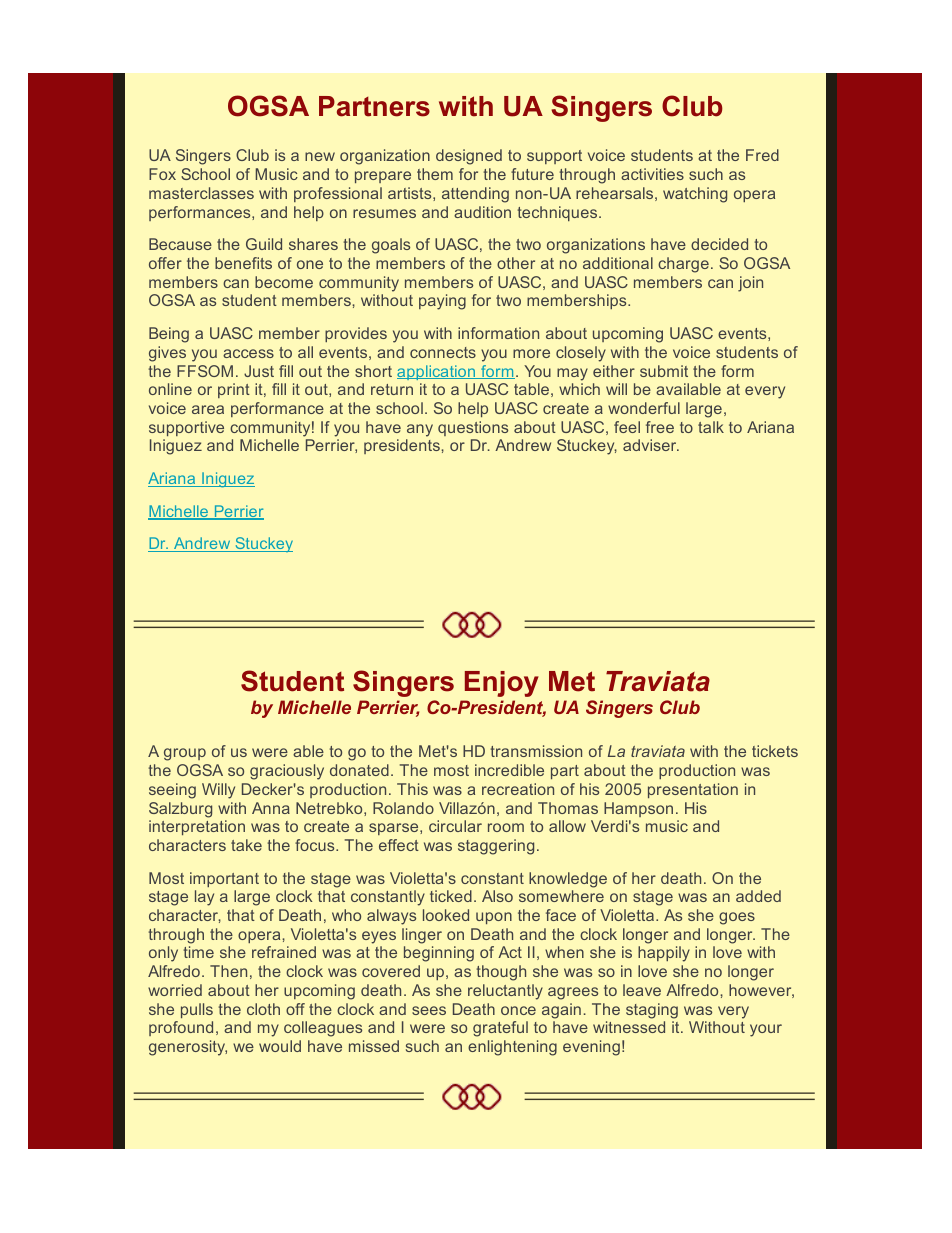 The height and width of the screenshot is (1233, 952). What do you see at coordinates (500, 1029) in the screenshot?
I see `grateful` at bounding box center [500, 1029].
